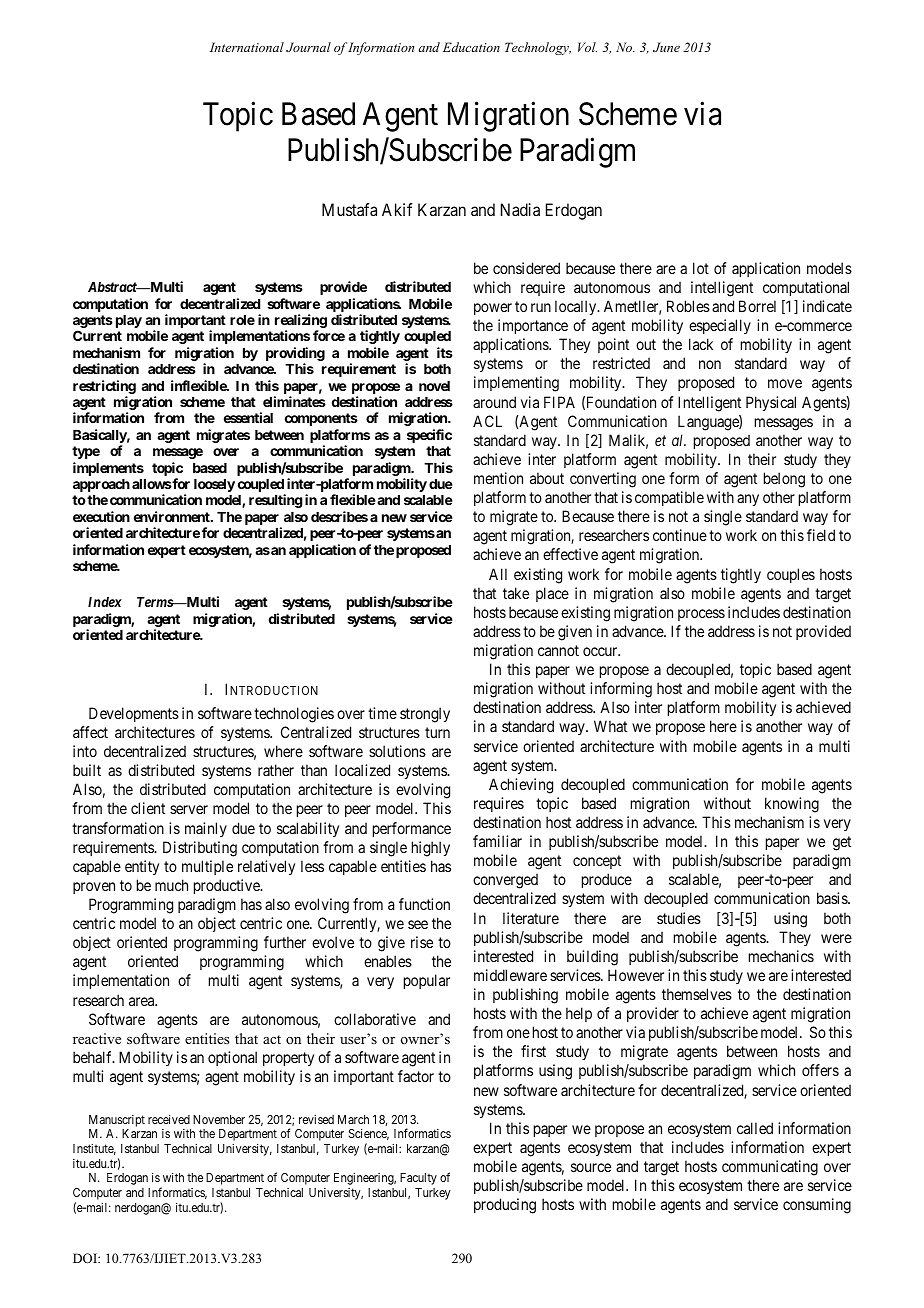 The height and width of the image is (1308, 924). Describe the element at coordinates (493, 309) in the image. I see `power` at that location.
